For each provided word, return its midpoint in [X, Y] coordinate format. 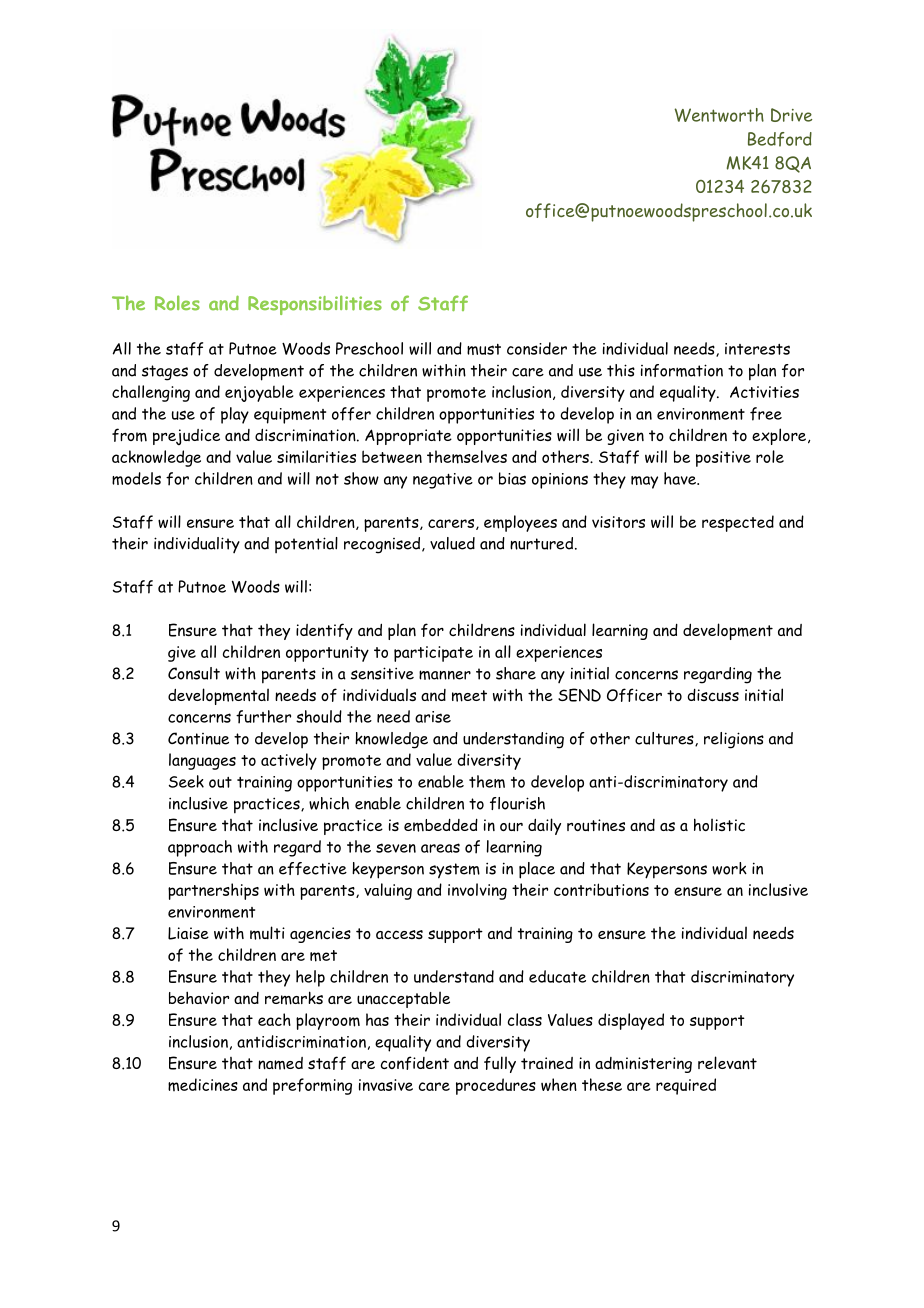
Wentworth [719, 115]
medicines [203, 1084]
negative [443, 481]
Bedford [780, 139]
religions [734, 740]
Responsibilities [315, 305]
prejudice [186, 437]
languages [202, 761]
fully [500, 1064]
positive [723, 459]
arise [433, 717]
